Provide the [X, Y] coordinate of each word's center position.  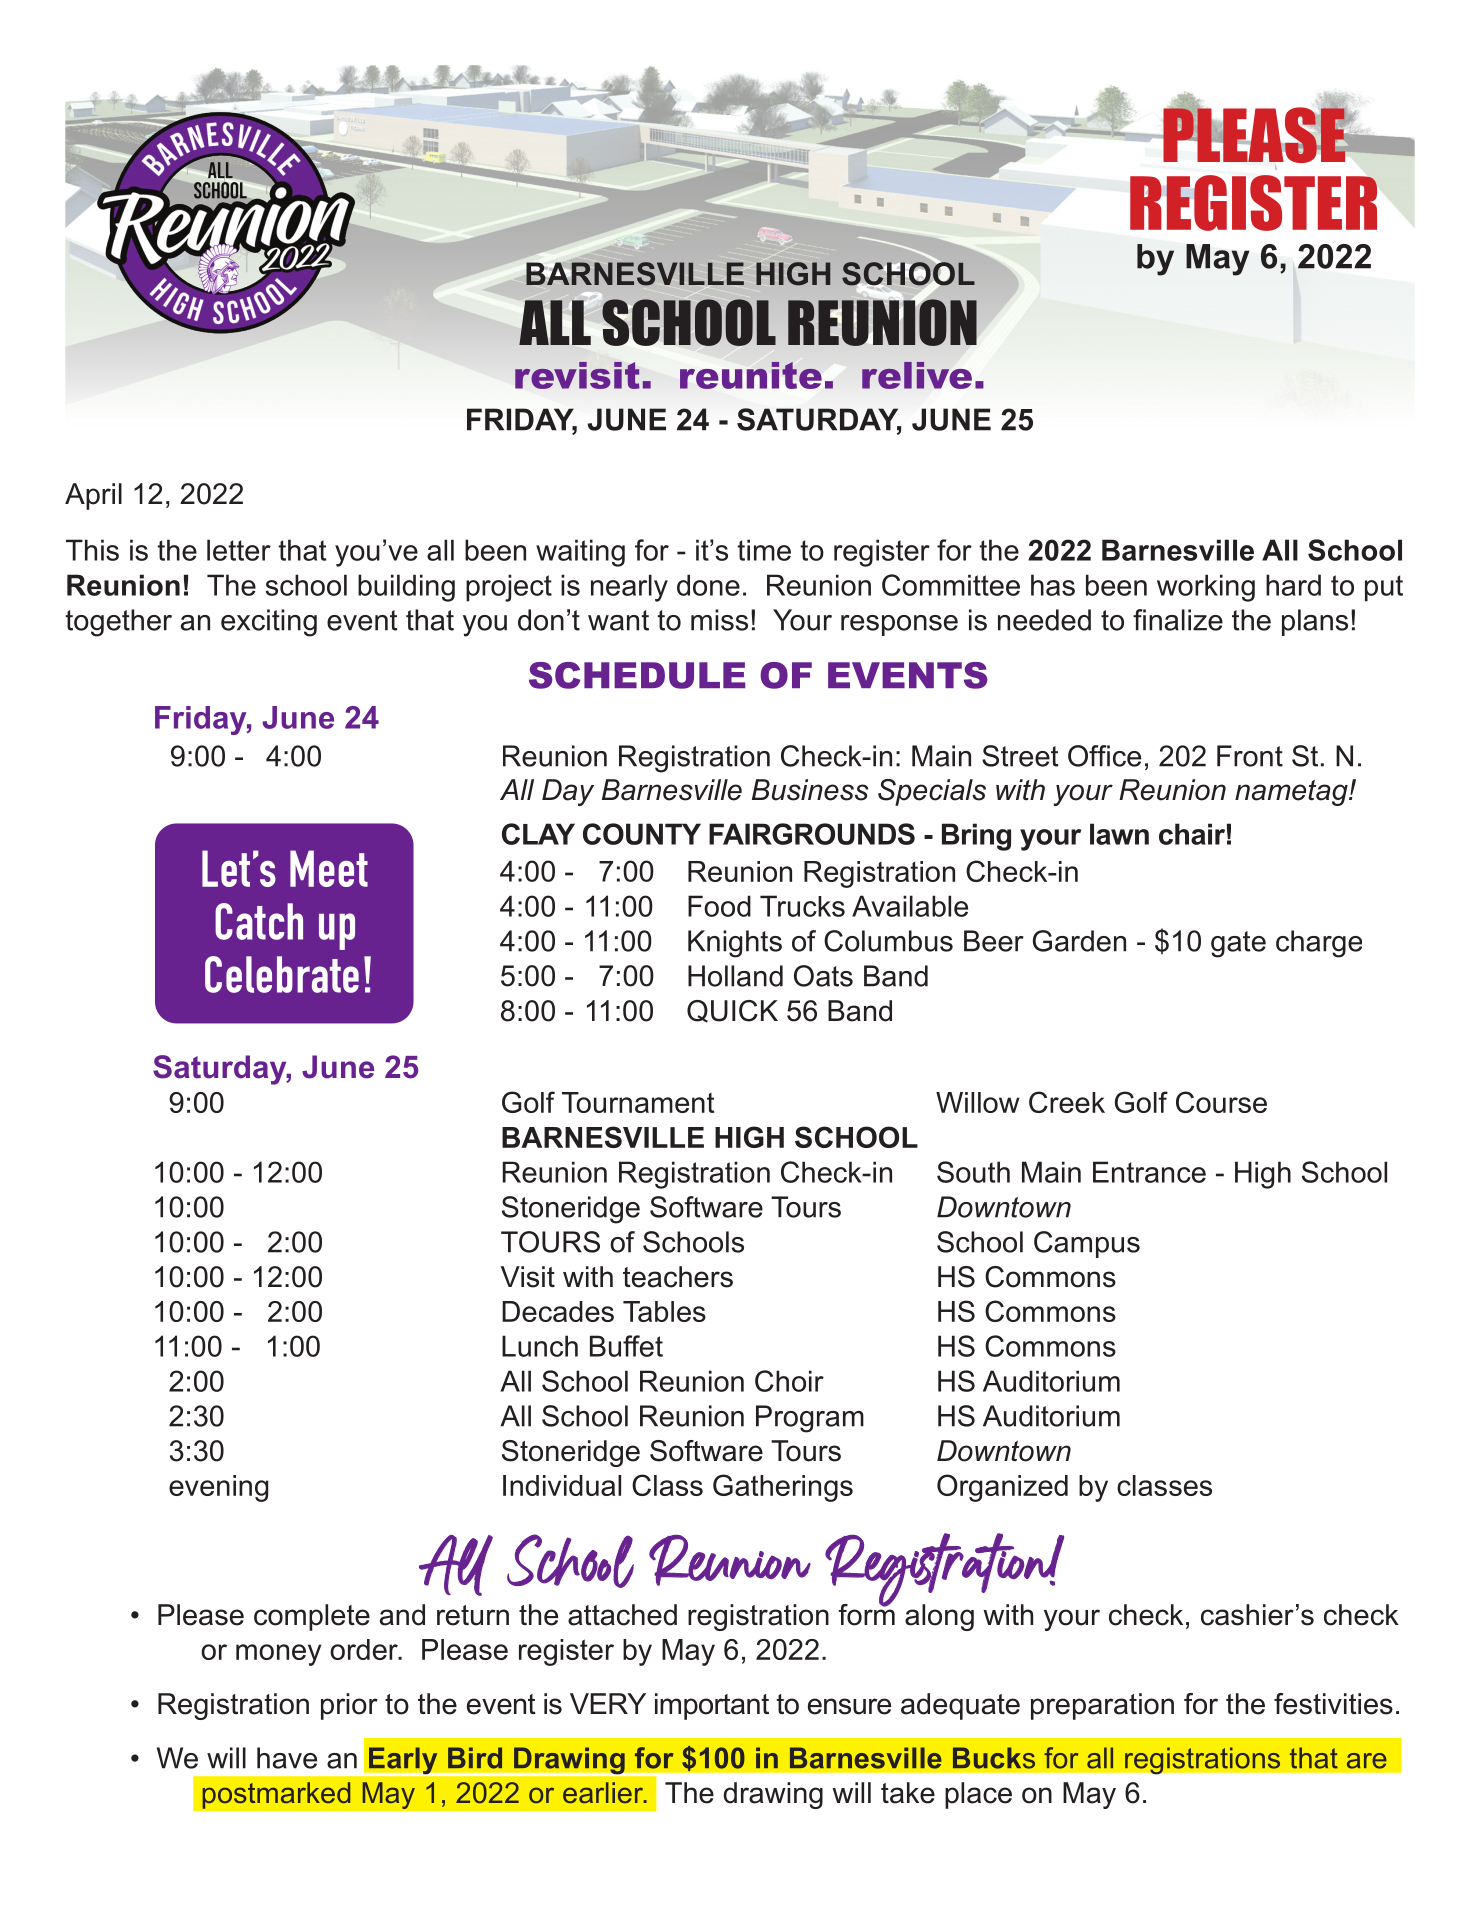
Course [1221, 1102]
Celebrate [282, 974]
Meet [329, 868]
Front [1250, 756]
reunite [751, 375]
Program [810, 1419]
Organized [1002, 1488]
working [1206, 588]
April [93, 496]
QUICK [732, 1011]
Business [810, 790]
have [287, 1758]
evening [218, 1488]
